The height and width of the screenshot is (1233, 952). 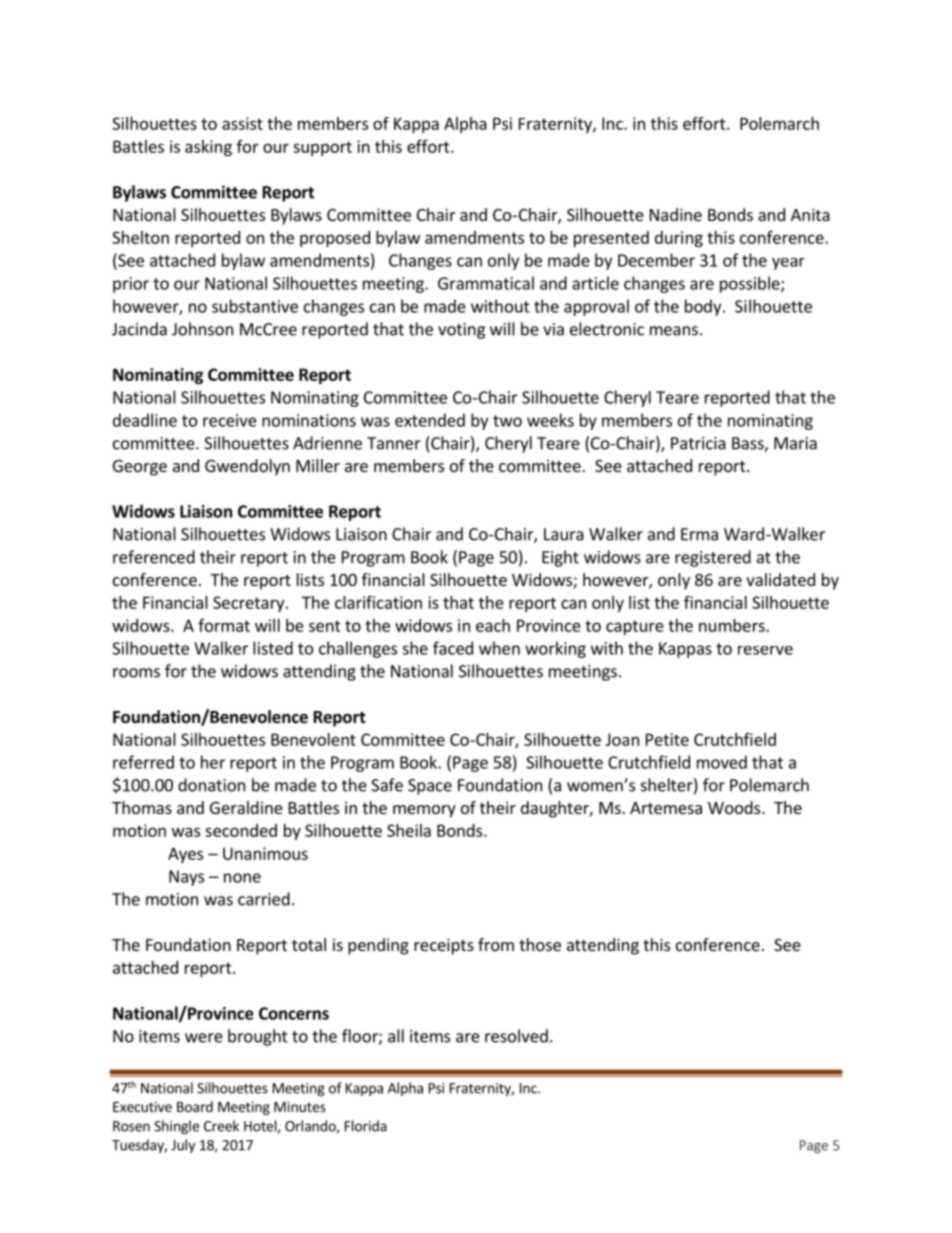 What do you see at coordinates (507, 421) in the screenshot?
I see `two` at bounding box center [507, 421].
